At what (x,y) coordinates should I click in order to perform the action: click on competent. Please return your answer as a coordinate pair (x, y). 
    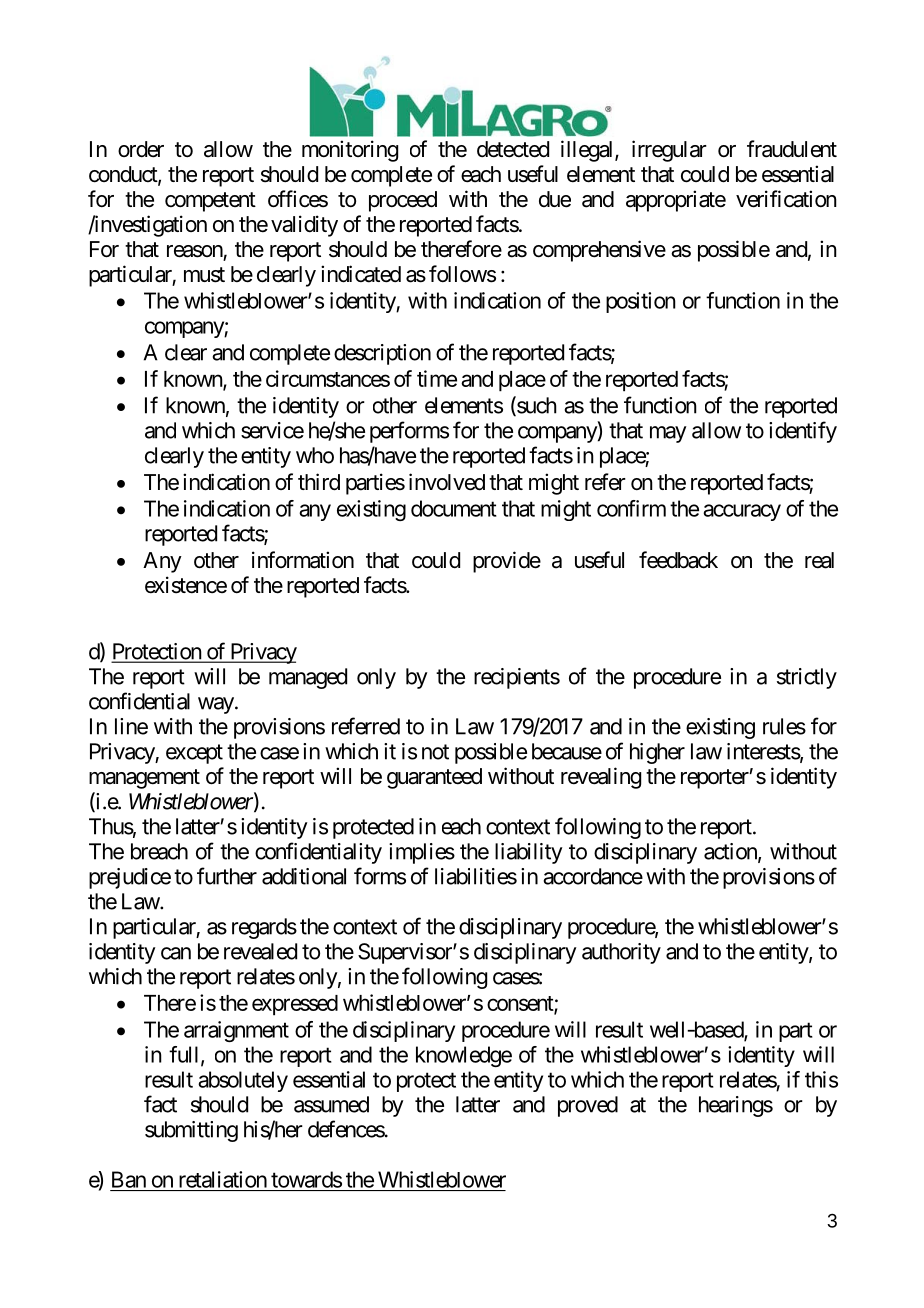
    Looking at the image, I should click on (210, 202).
